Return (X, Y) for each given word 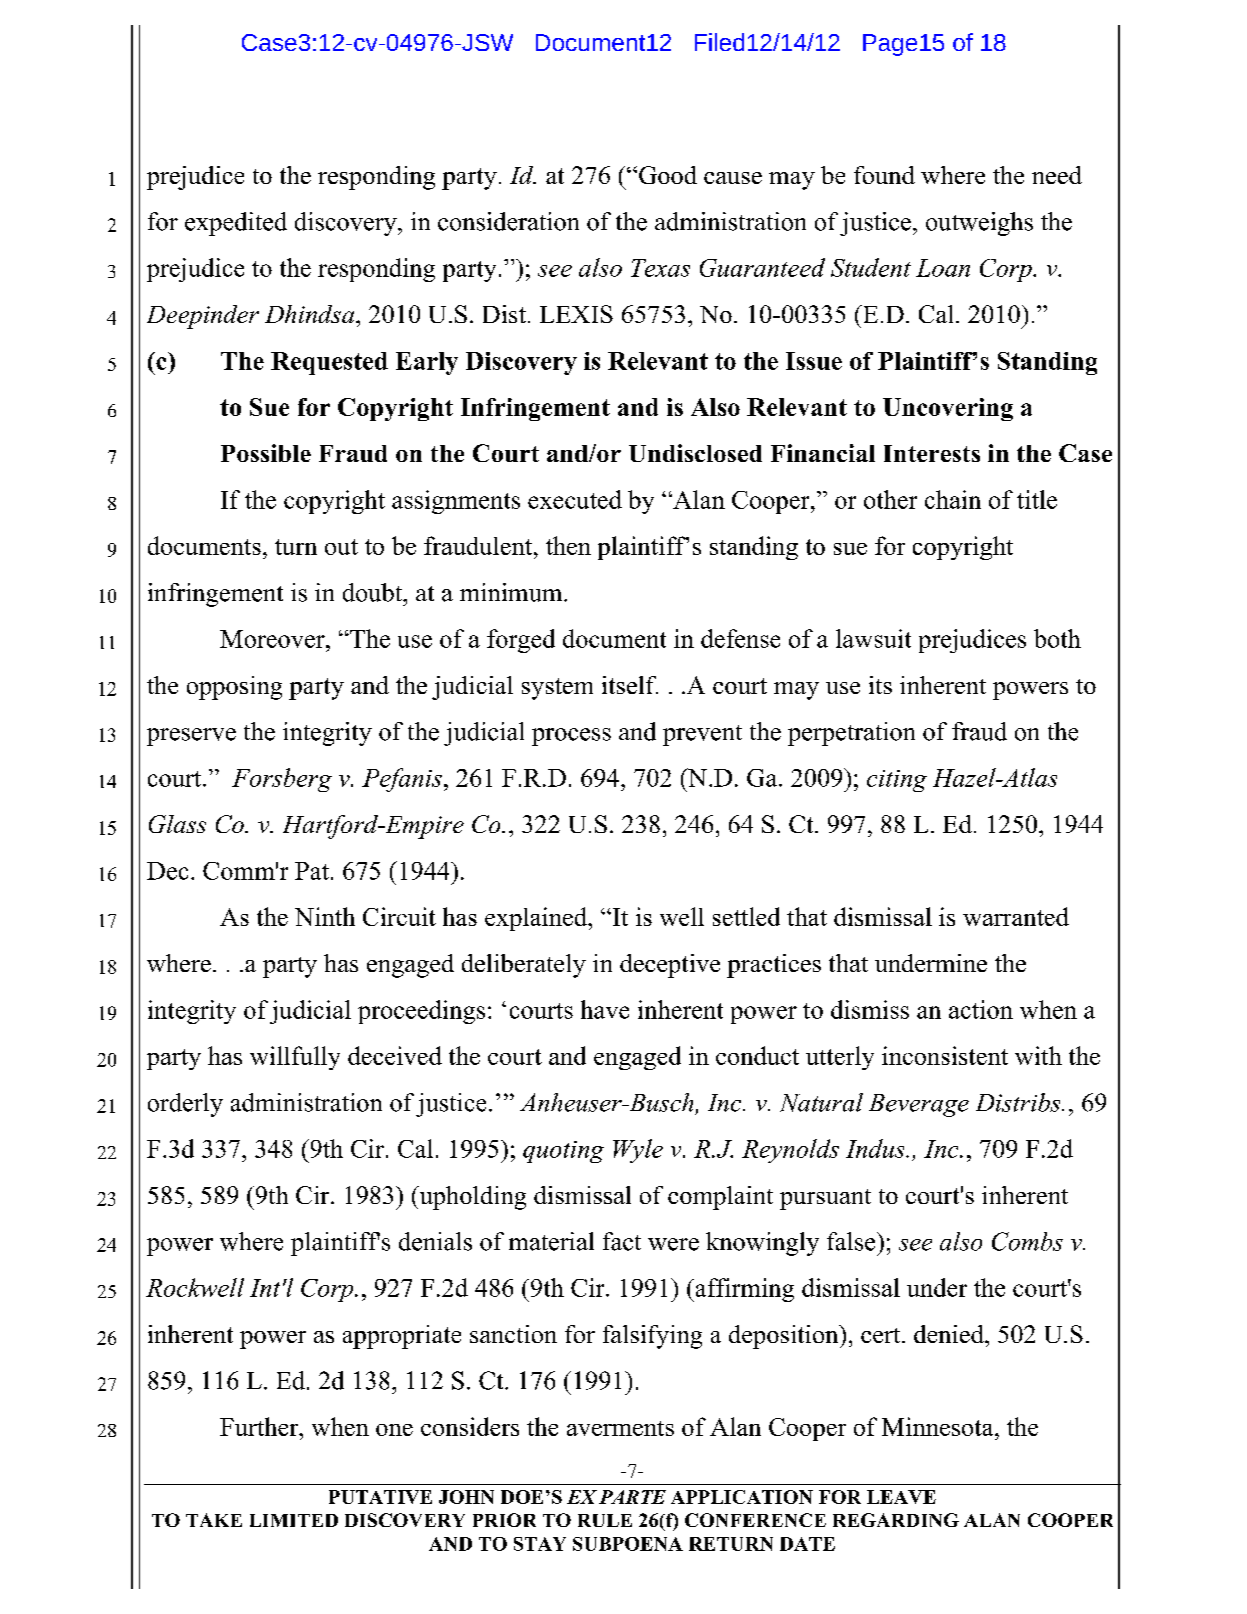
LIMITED (294, 1520)
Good (668, 175)
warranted (1016, 916)
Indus (876, 1148)
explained (537, 919)
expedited (236, 224)
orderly (185, 1105)
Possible (266, 453)
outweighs (979, 224)
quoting (563, 1152)
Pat (312, 871)
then (568, 545)
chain (953, 499)
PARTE (632, 1497)
